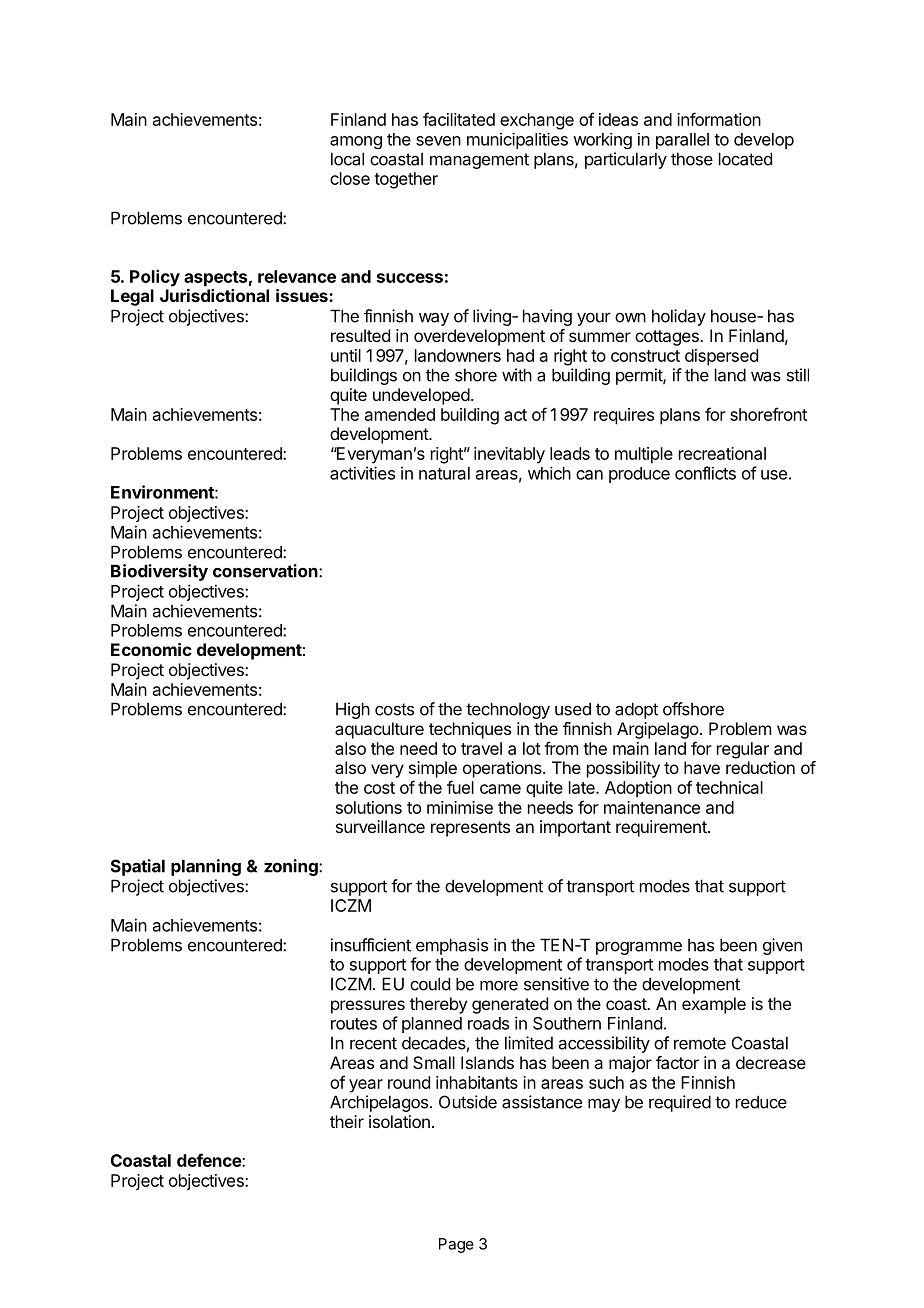 The image size is (924, 1308). Describe the element at coordinates (782, 946) in the image. I see `given` at that location.
